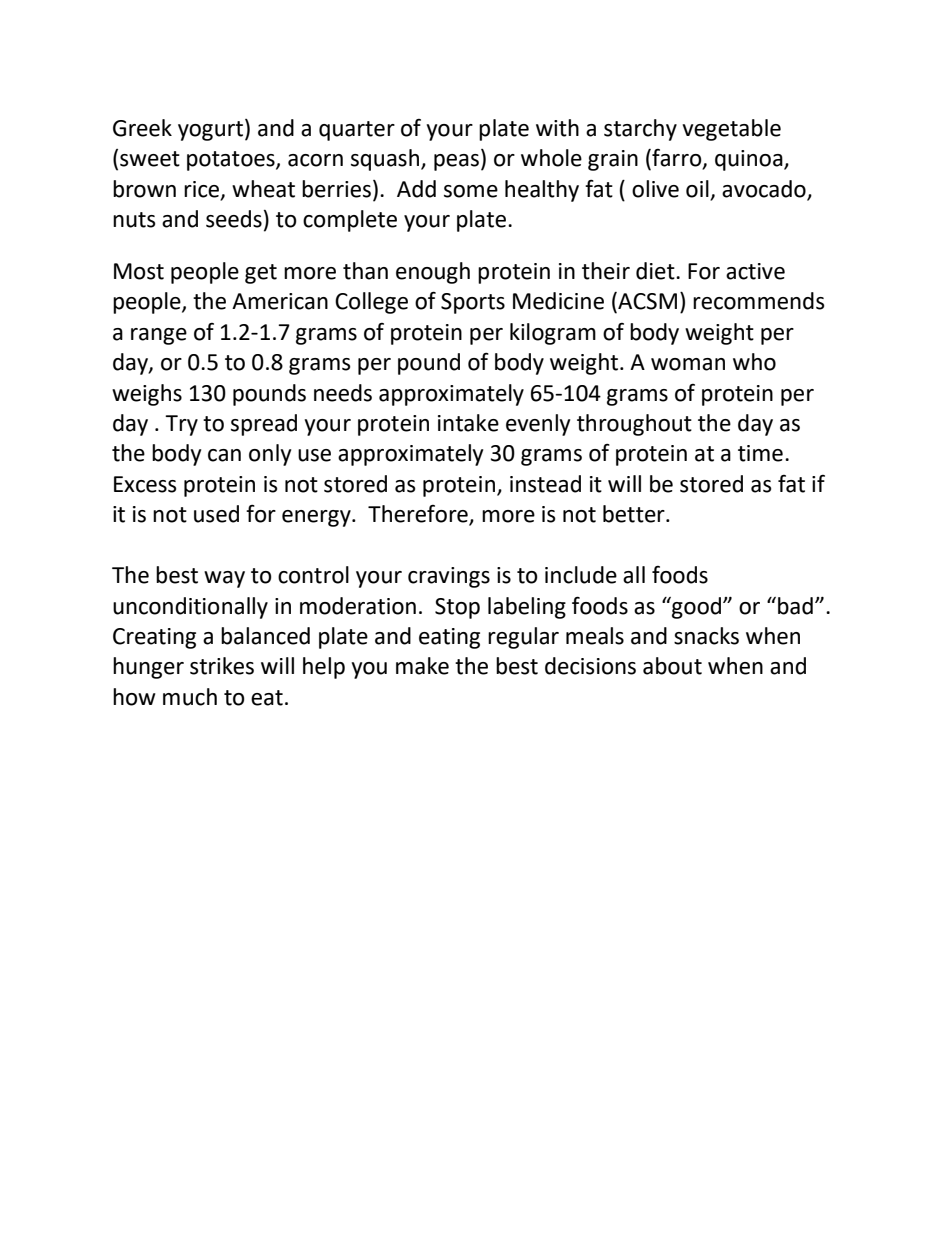  I want to click on throughout, so click(634, 425).
